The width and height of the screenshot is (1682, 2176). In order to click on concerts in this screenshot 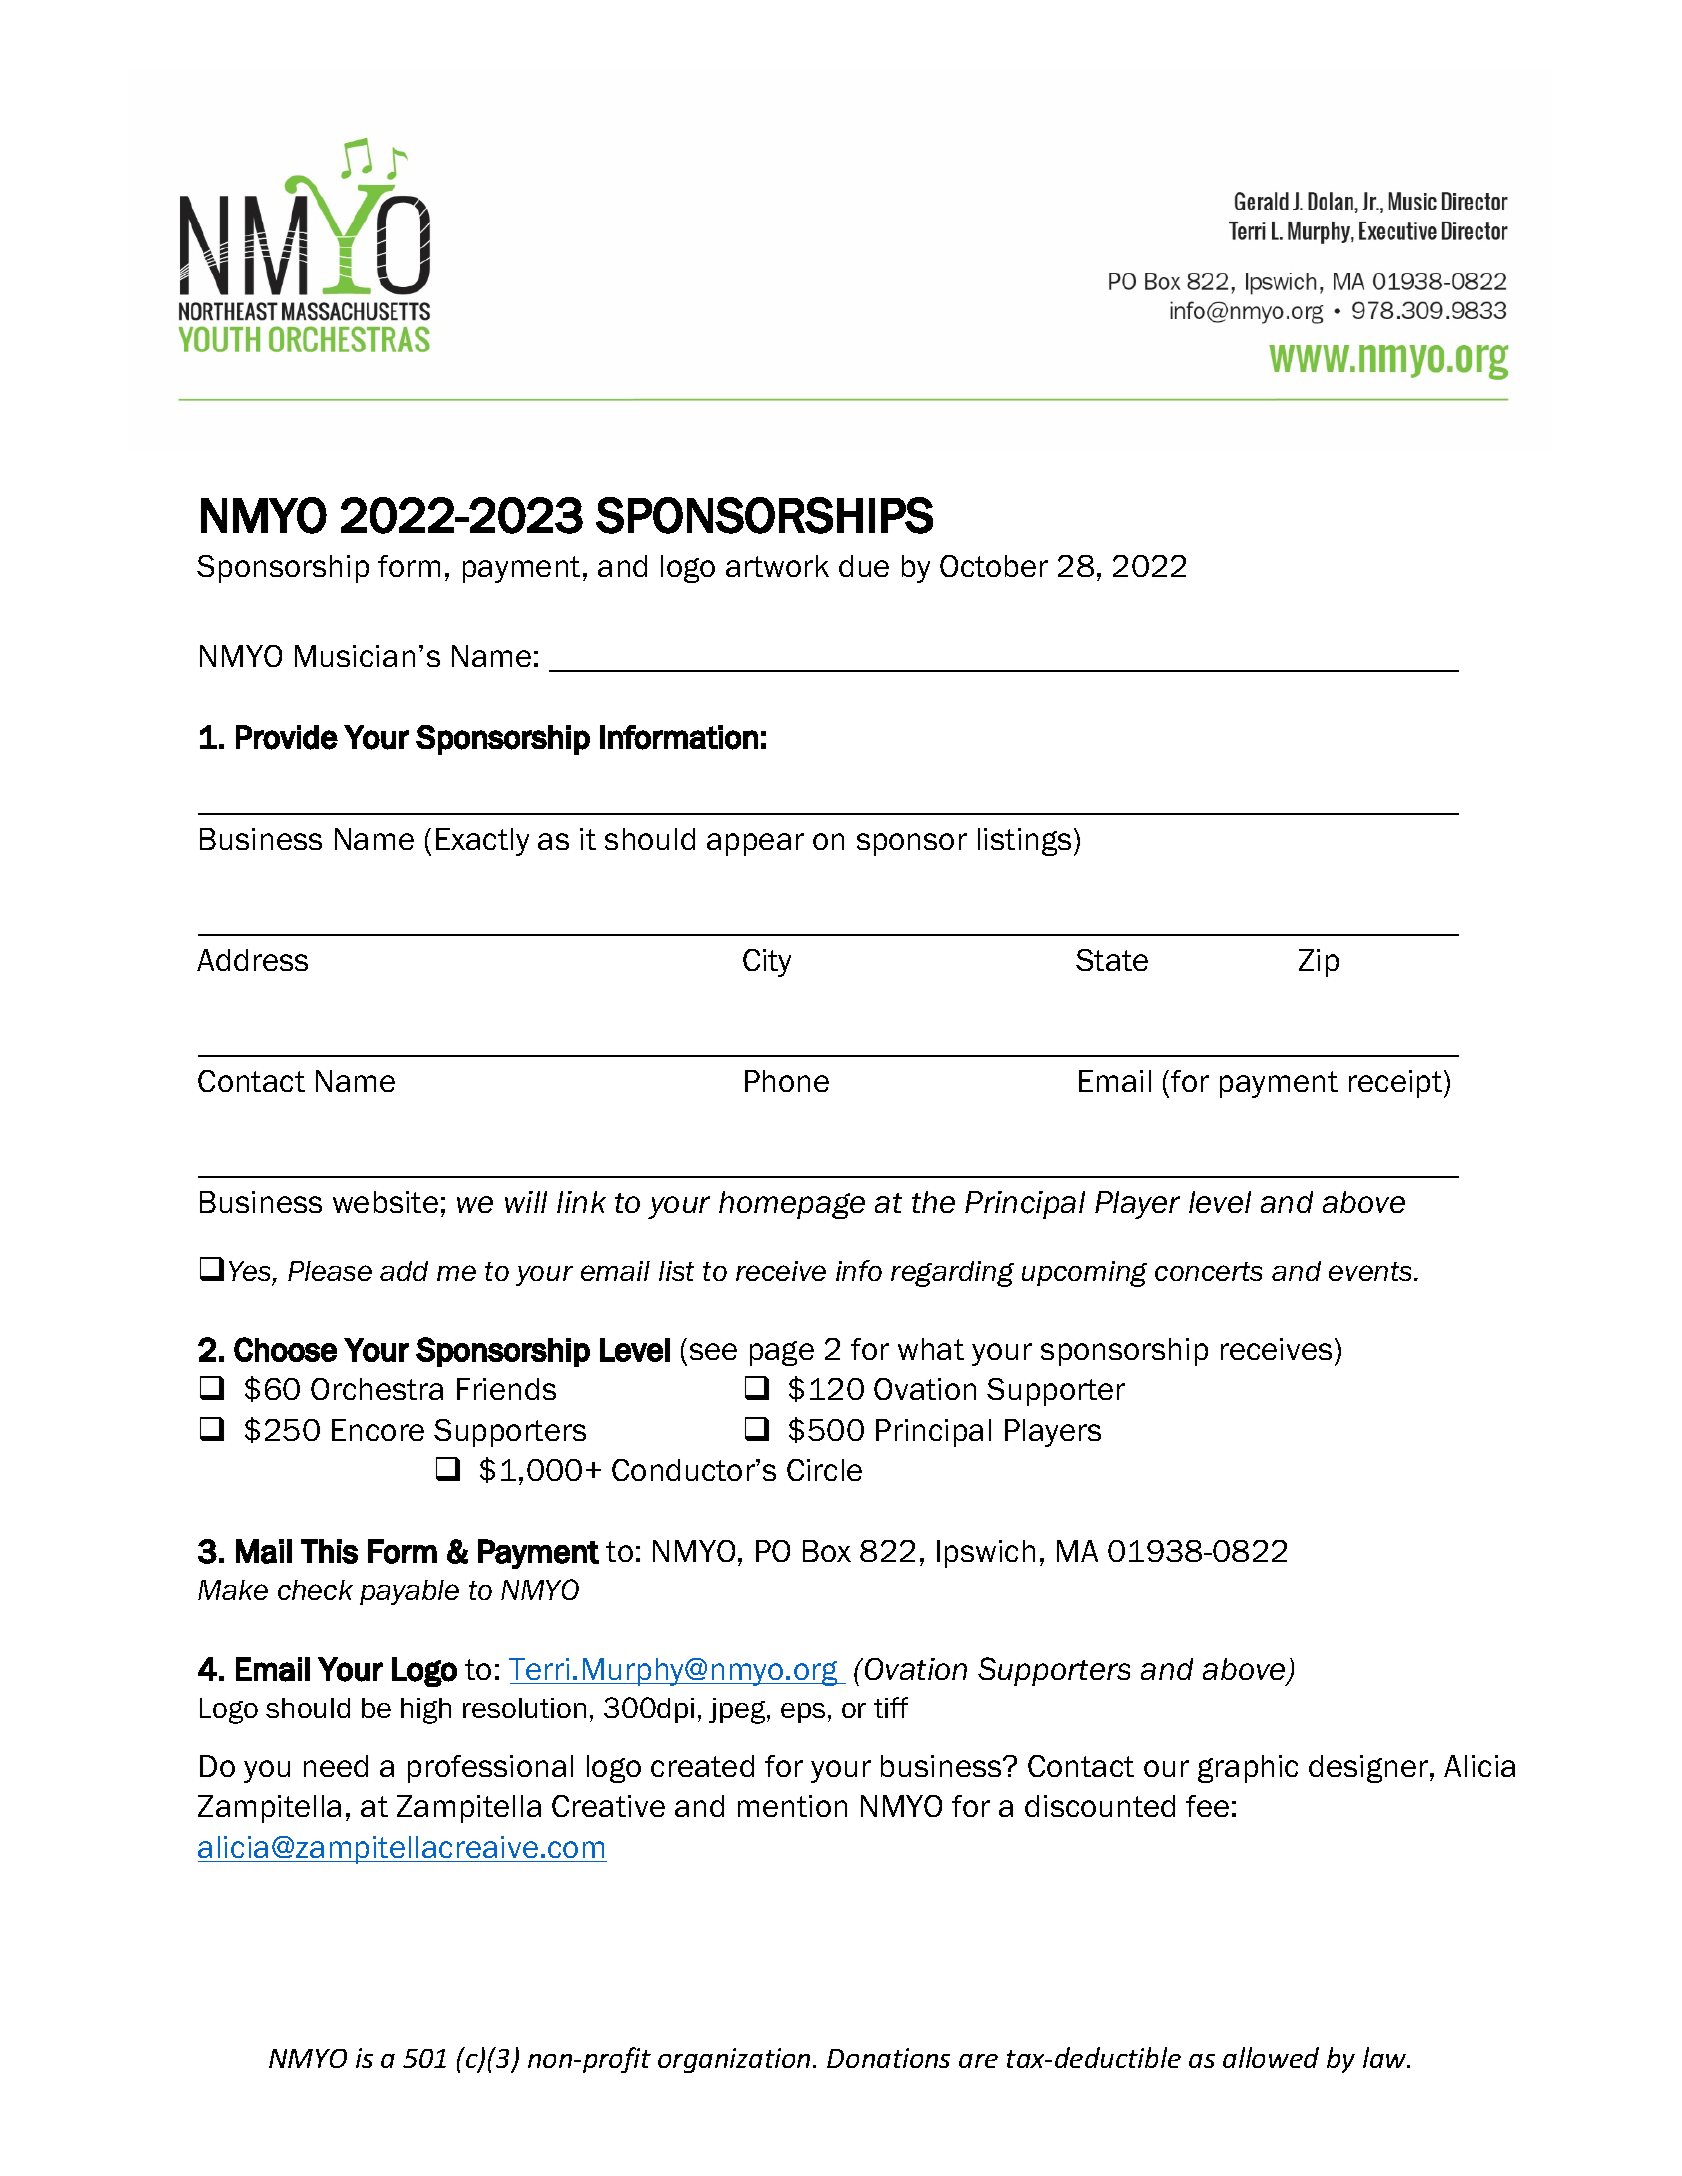, I will do `click(1208, 1271)`.
